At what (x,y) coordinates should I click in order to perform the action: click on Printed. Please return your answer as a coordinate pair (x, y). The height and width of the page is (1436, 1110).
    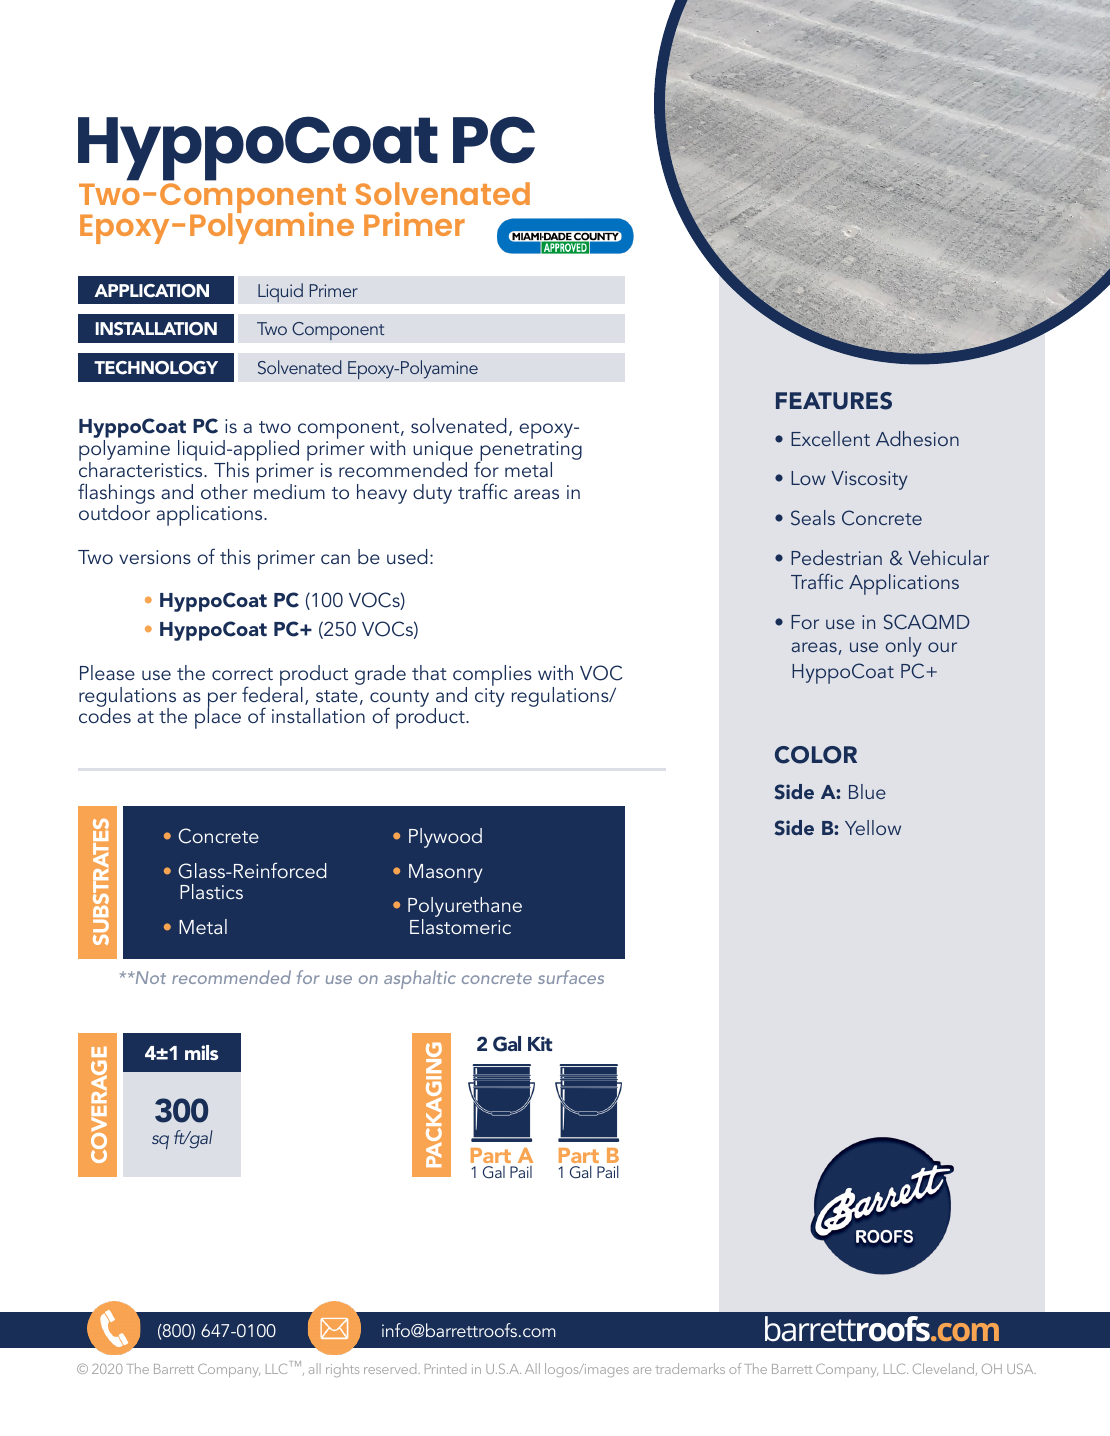
    Looking at the image, I should click on (445, 1368).
